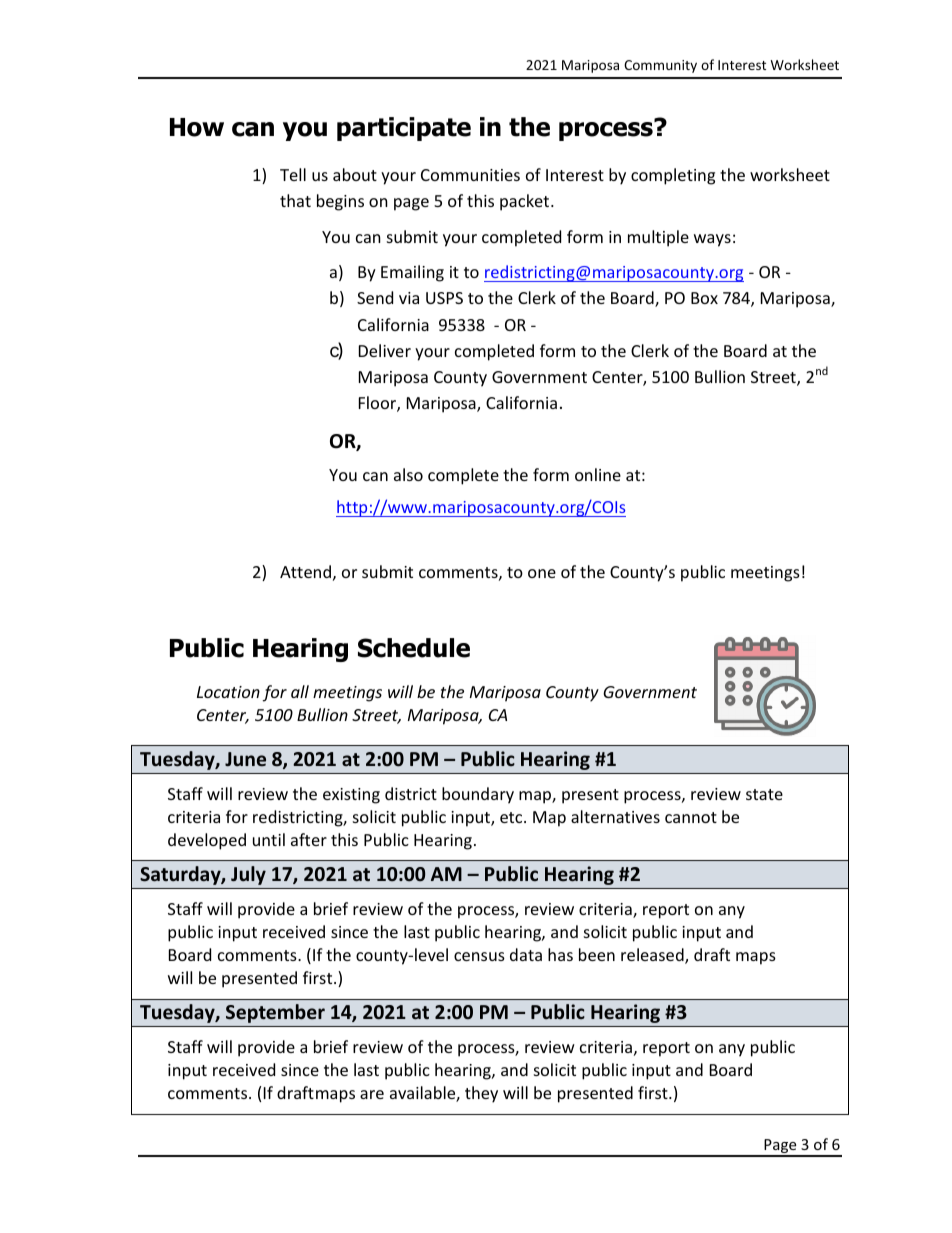 The image size is (952, 1233). I want to click on How, so click(197, 127).
